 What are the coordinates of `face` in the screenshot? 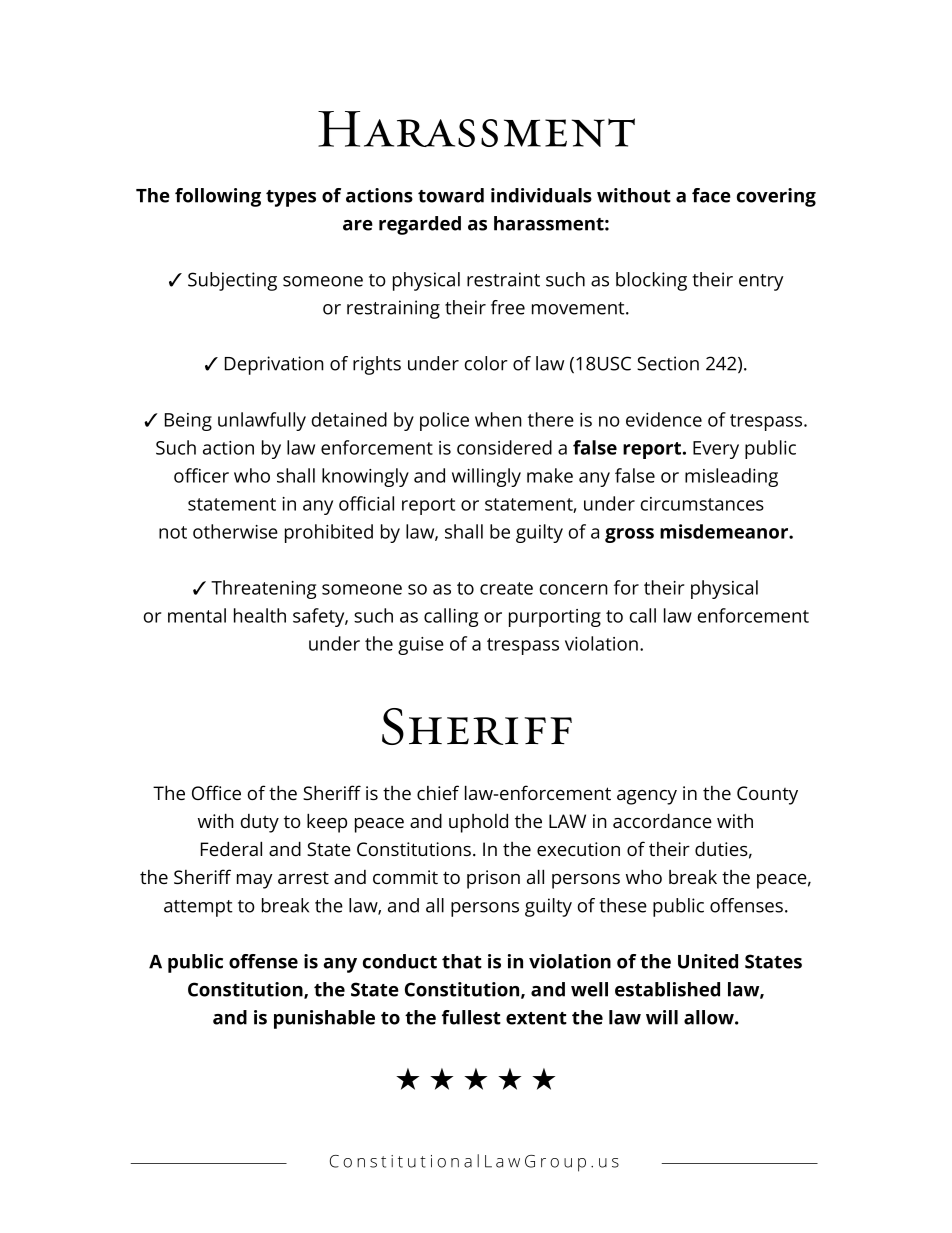 It's located at (711, 195).
